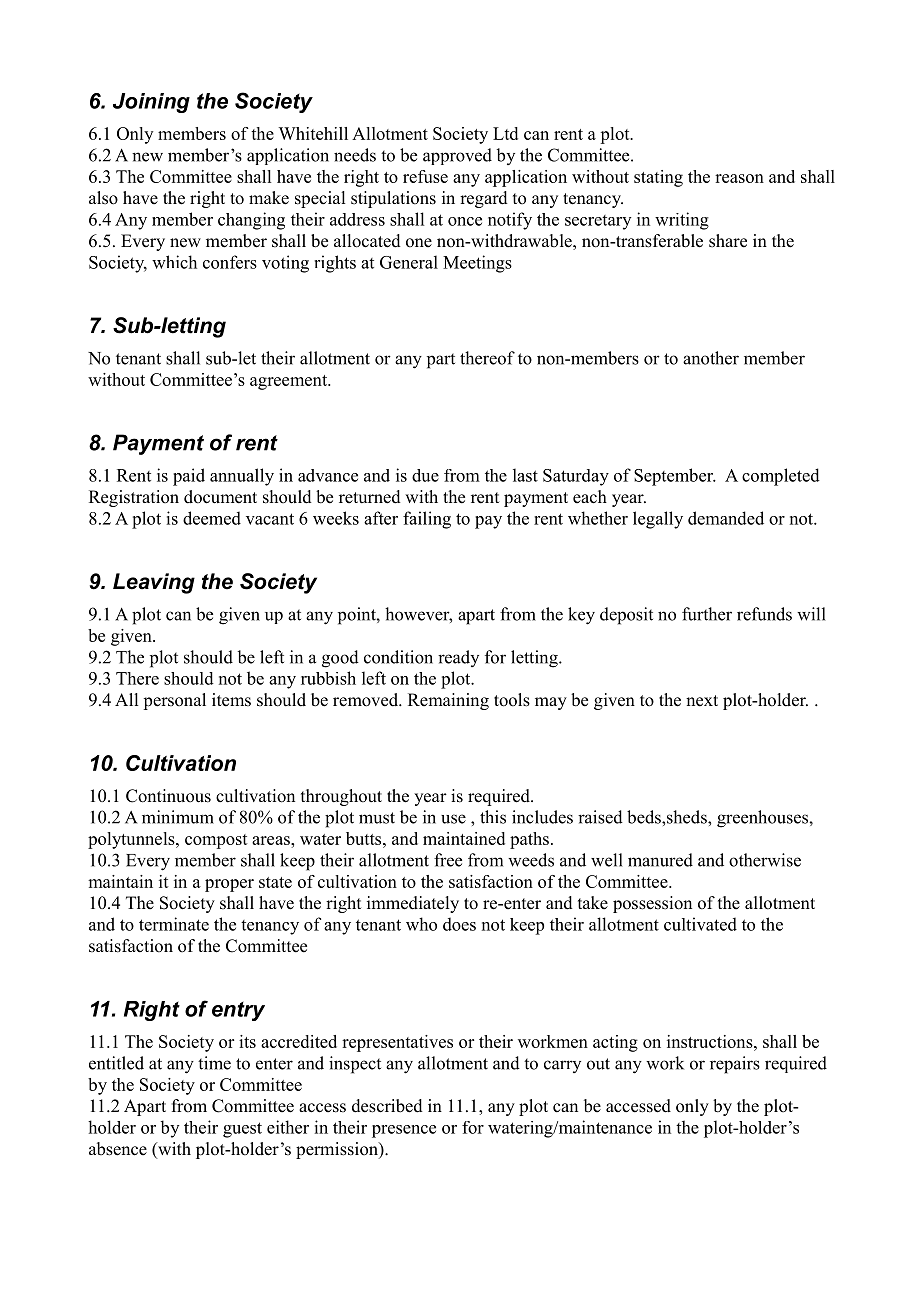  Describe the element at coordinates (154, 583) in the screenshot. I see `Leaving` at that location.
